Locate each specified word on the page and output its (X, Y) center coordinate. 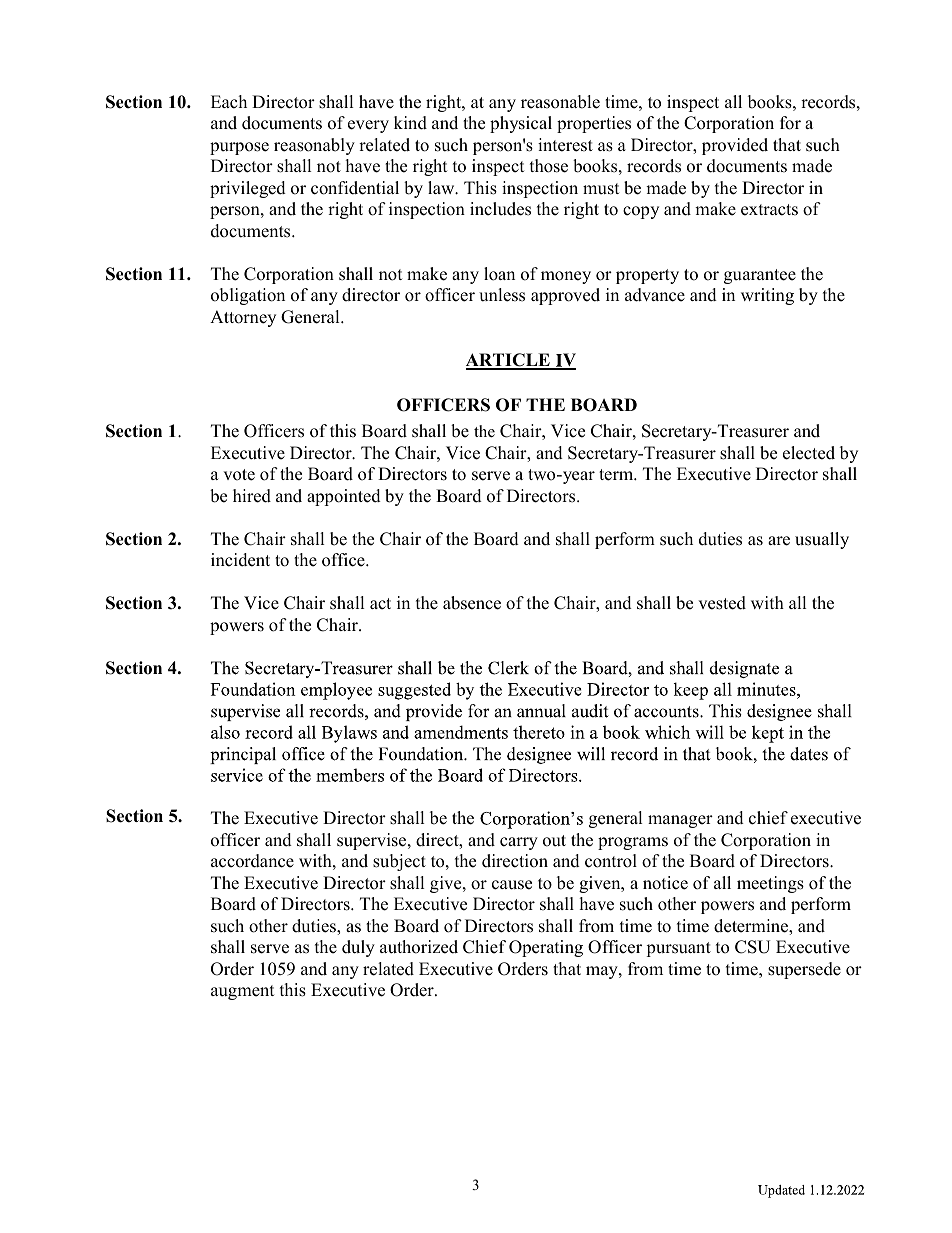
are (779, 541)
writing (767, 296)
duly (358, 948)
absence (472, 603)
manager (680, 821)
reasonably (314, 146)
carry (519, 843)
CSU (752, 947)
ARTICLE (509, 361)
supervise (373, 841)
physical (521, 124)
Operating (546, 948)
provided (735, 146)
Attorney (243, 318)
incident (240, 560)
